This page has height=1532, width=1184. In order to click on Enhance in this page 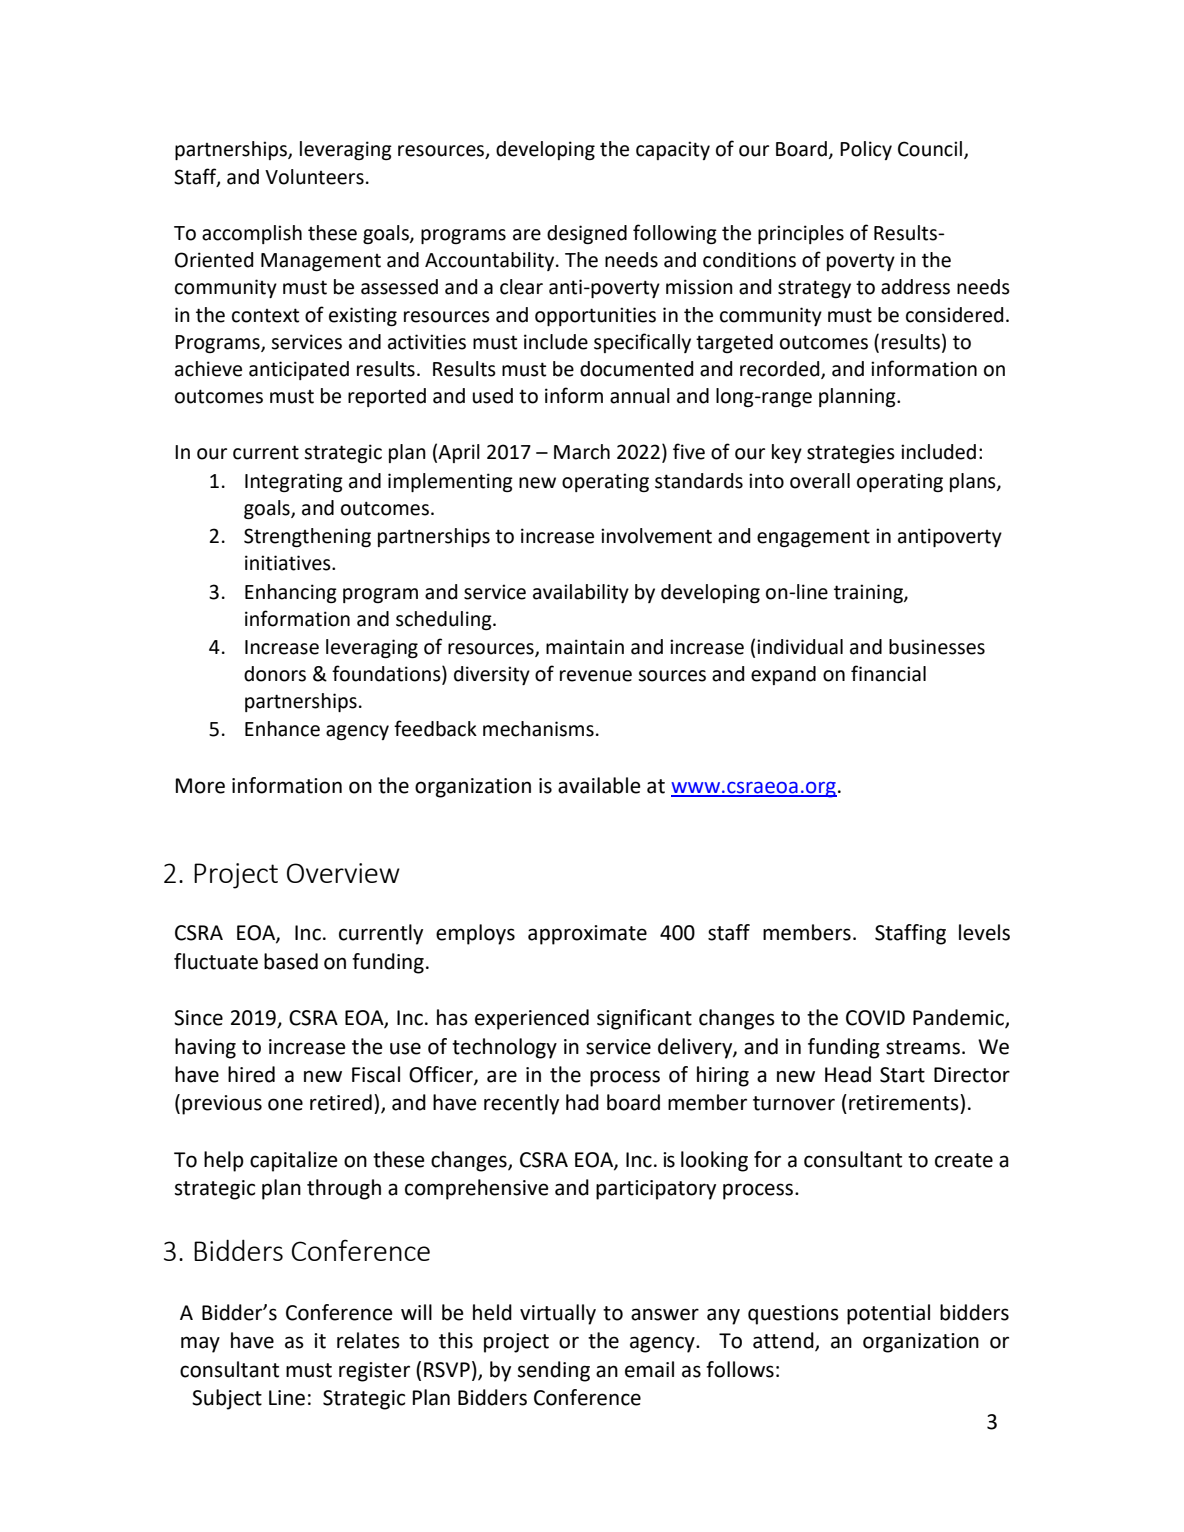, I will do `click(282, 729)`.
